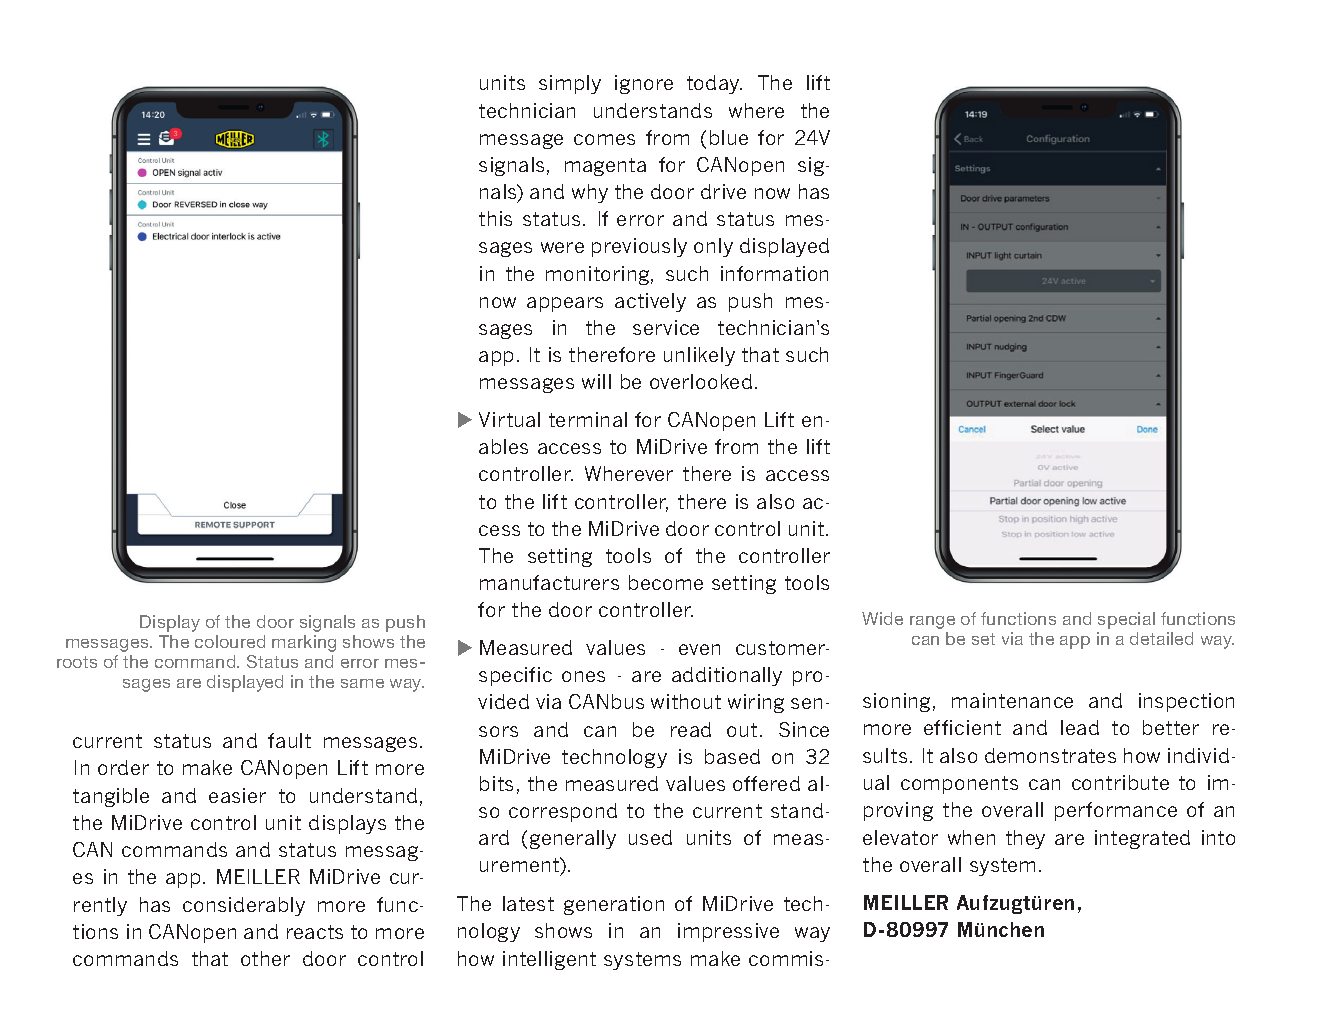 Image resolution: width=1332 pixels, height=1032 pixels. What do you see at coordinates (244, 906) in the screenshot?
I see `considerably` at bounding box center [244, 906].
